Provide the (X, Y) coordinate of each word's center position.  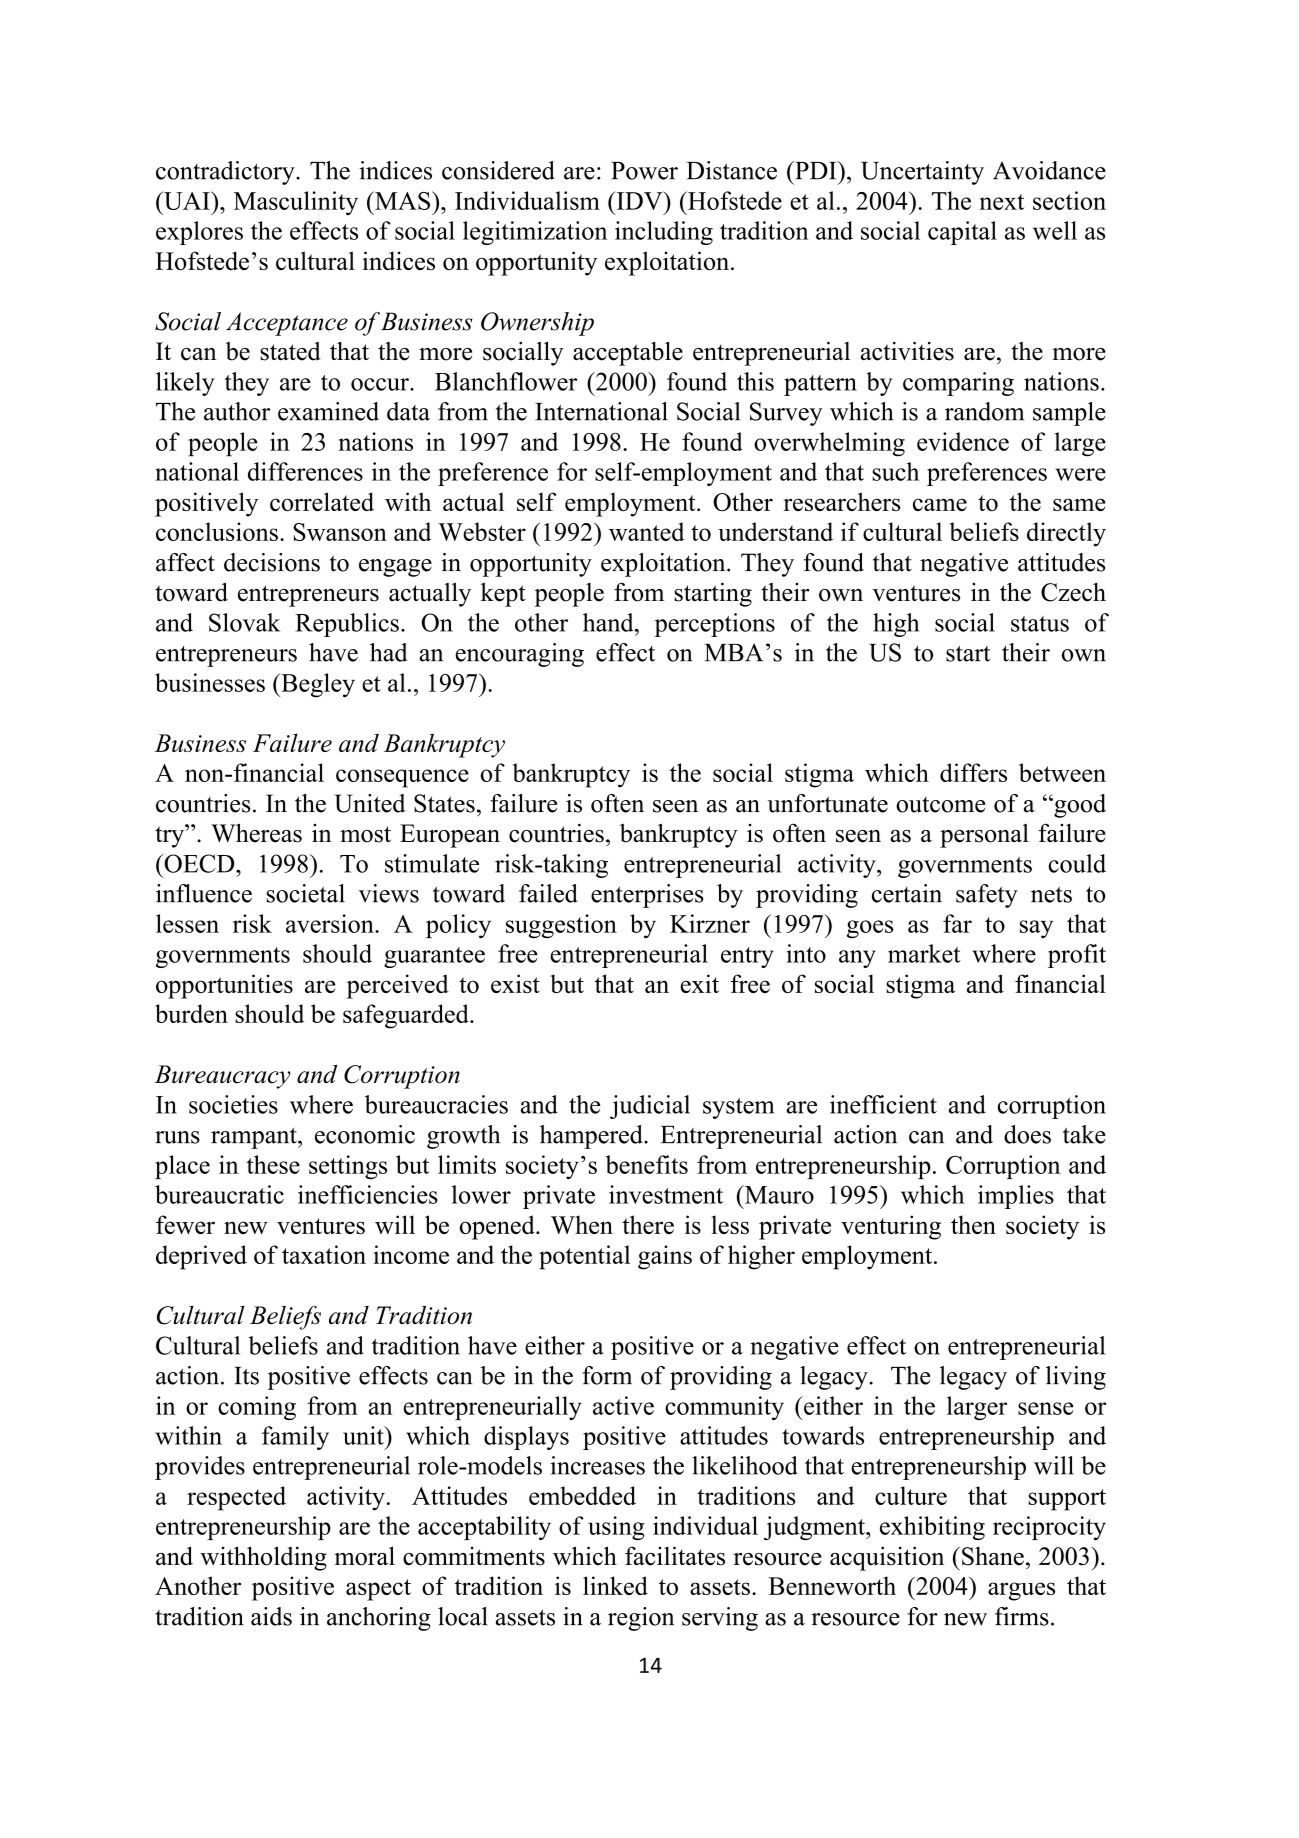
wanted (646, 531)
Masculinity (296, 203)
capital (962, 233)
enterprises (647, 896)
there (648, 1224)
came (940, 504)
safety (987, 896)
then (973, 1224)
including (664, 233)
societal (305, 893)
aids (271, 1616)
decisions (272, 562)
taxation (324, 1254)
